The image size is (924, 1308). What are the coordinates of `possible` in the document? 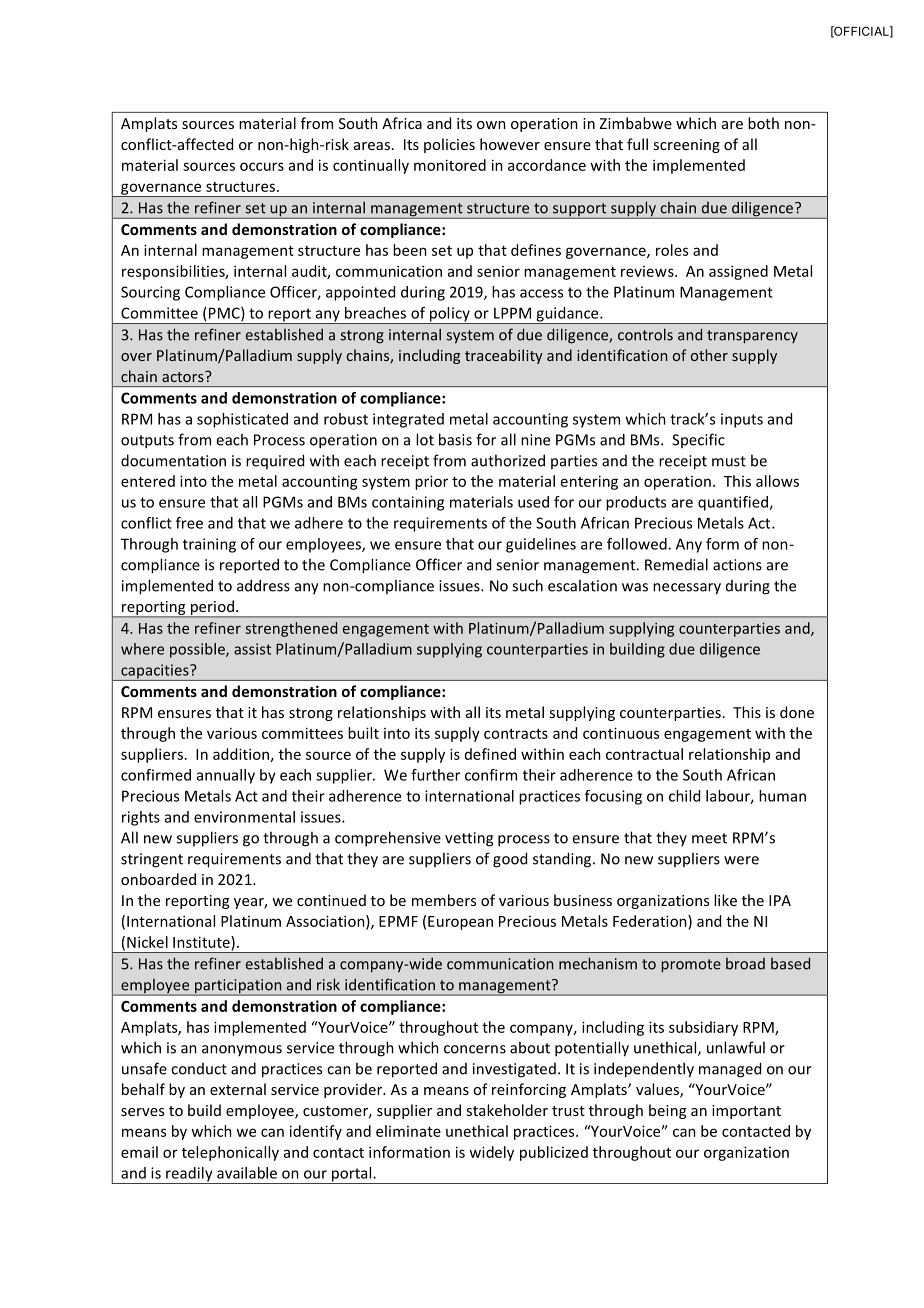 It's located at (198, 650).
